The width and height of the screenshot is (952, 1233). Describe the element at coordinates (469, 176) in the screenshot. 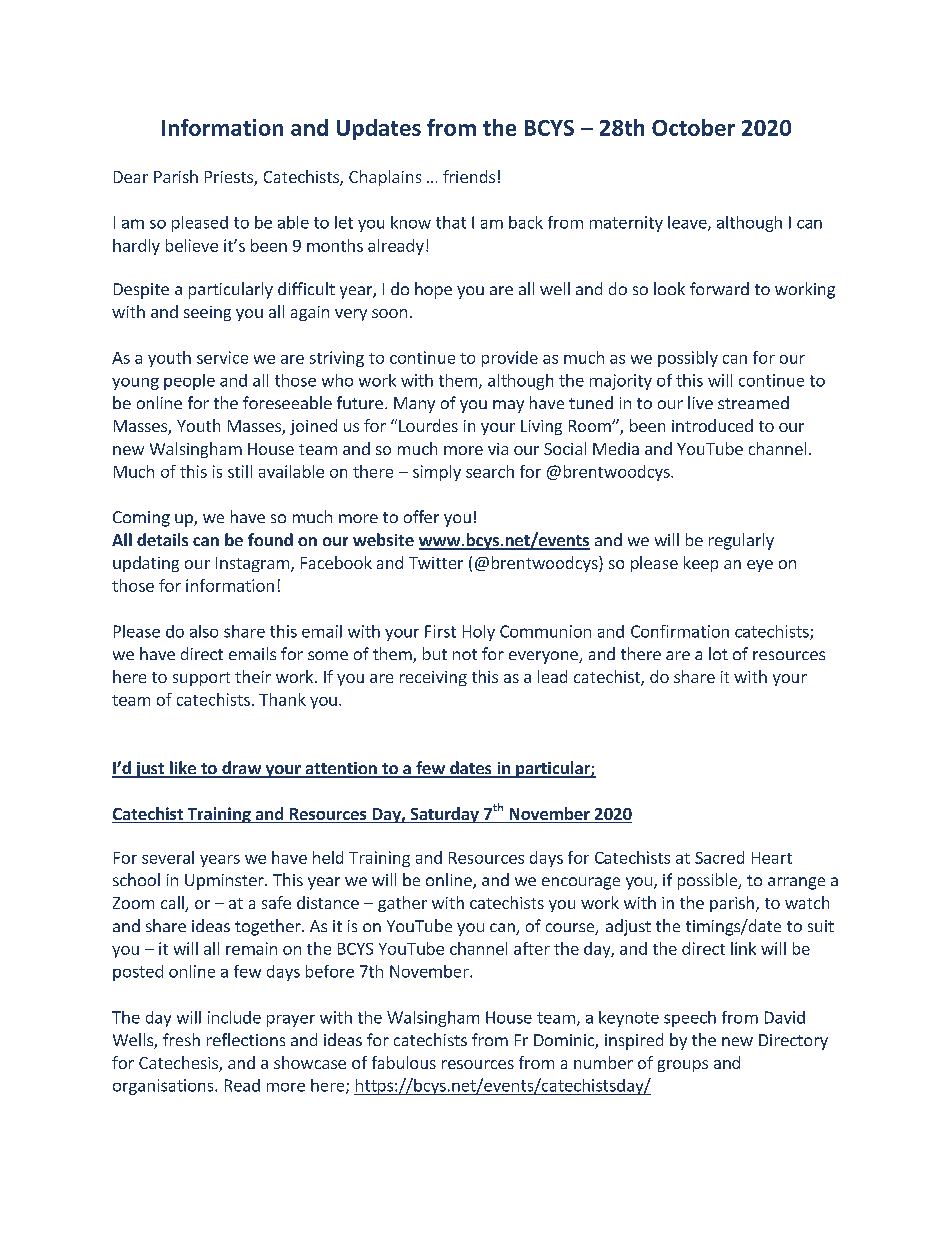

I see `friends` at that location.
